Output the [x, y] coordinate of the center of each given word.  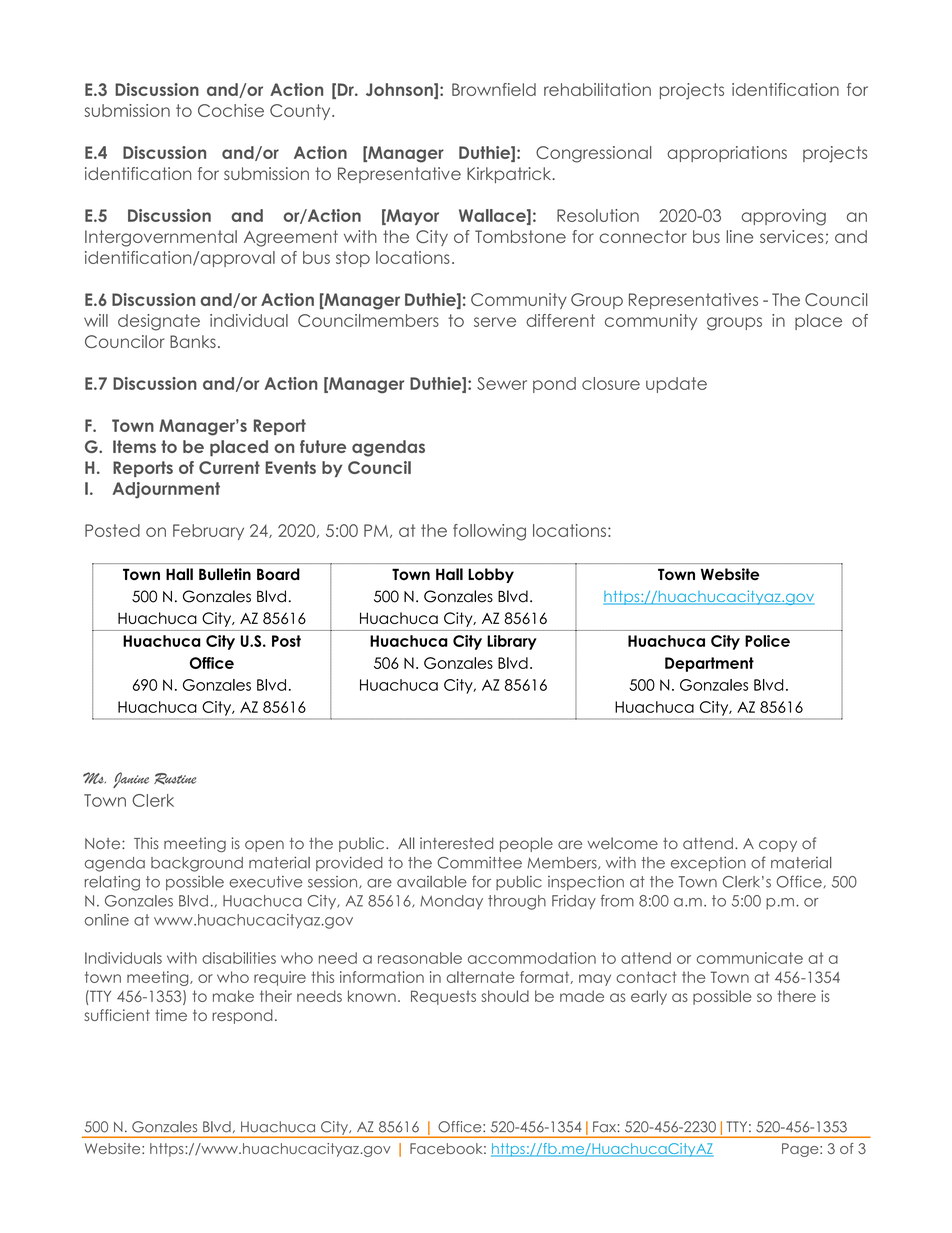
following [489, 532]
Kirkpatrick [510, 175]
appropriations [727, 154]
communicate [750, 958]
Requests [443, 997]
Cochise [231, 110]
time [171, 1015]
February [208, 532]
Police [767, 641]
